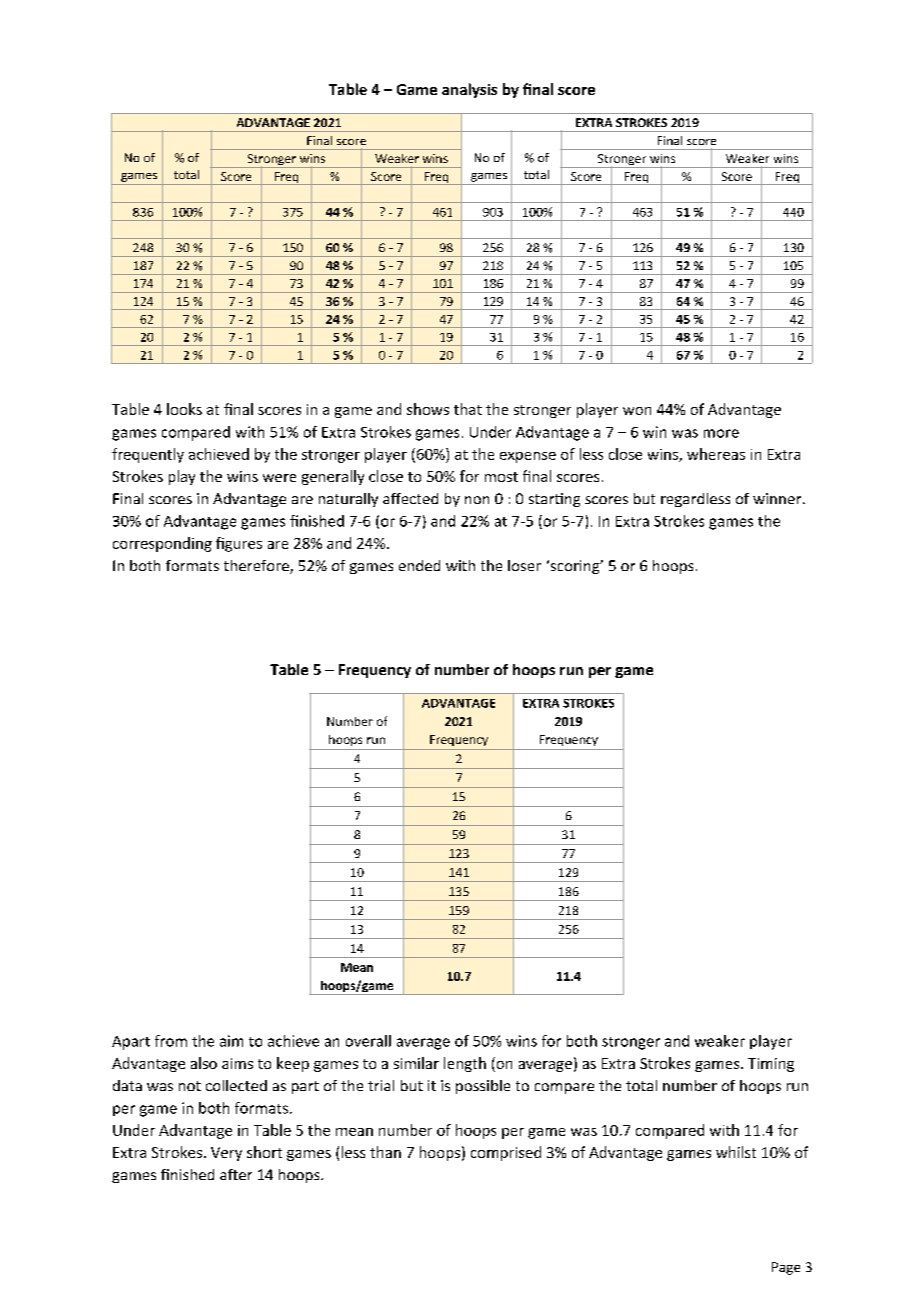 The image size is (924, 1307). Describe the element at coordinates (236, 1174) in the screenshot. I see `after` at that location.
